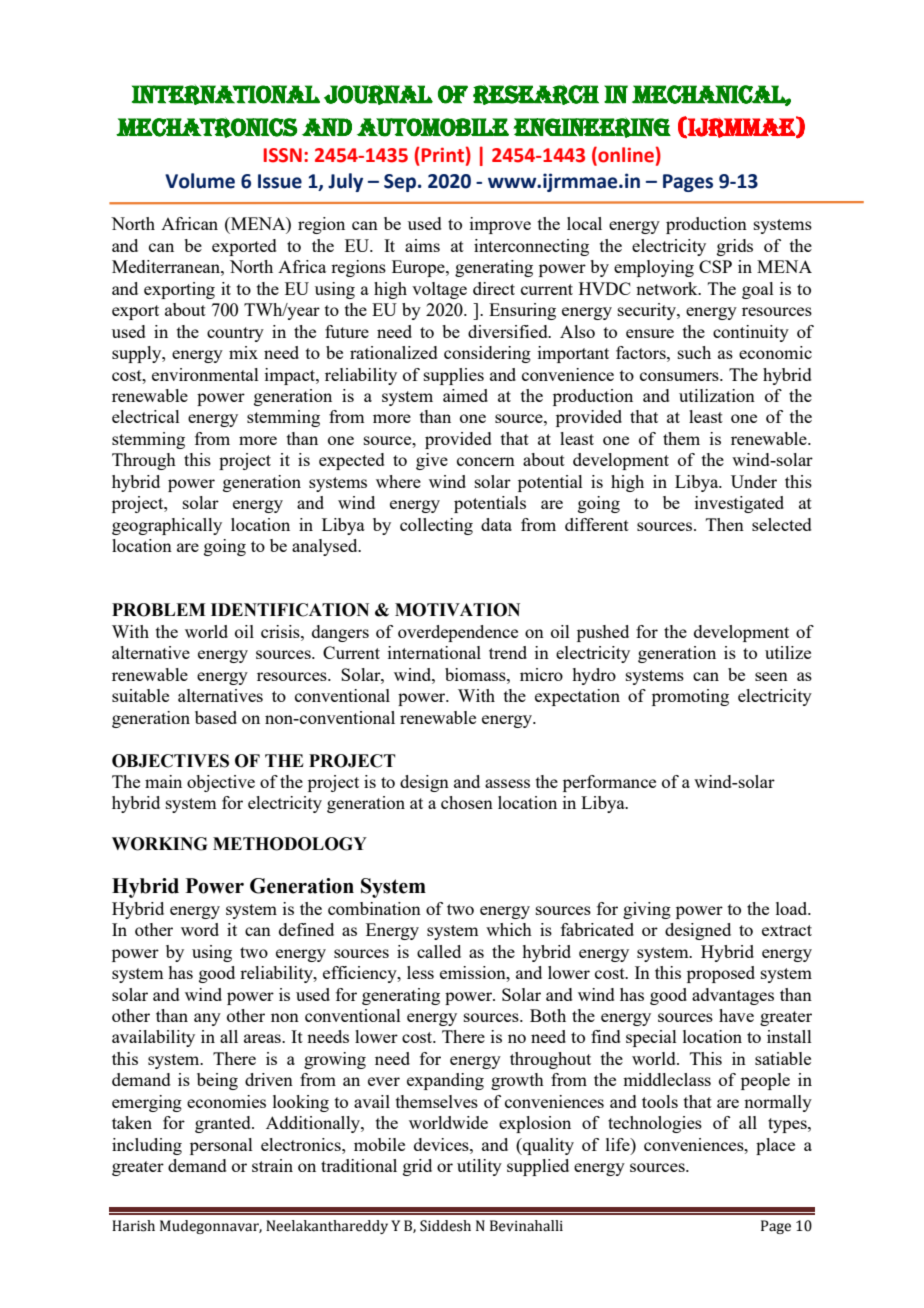 The height and width of the page is (1308, 924). What do you see at coordinates (788, 652) in the page?
I see `utilize` at bounding box center [788, 652].
